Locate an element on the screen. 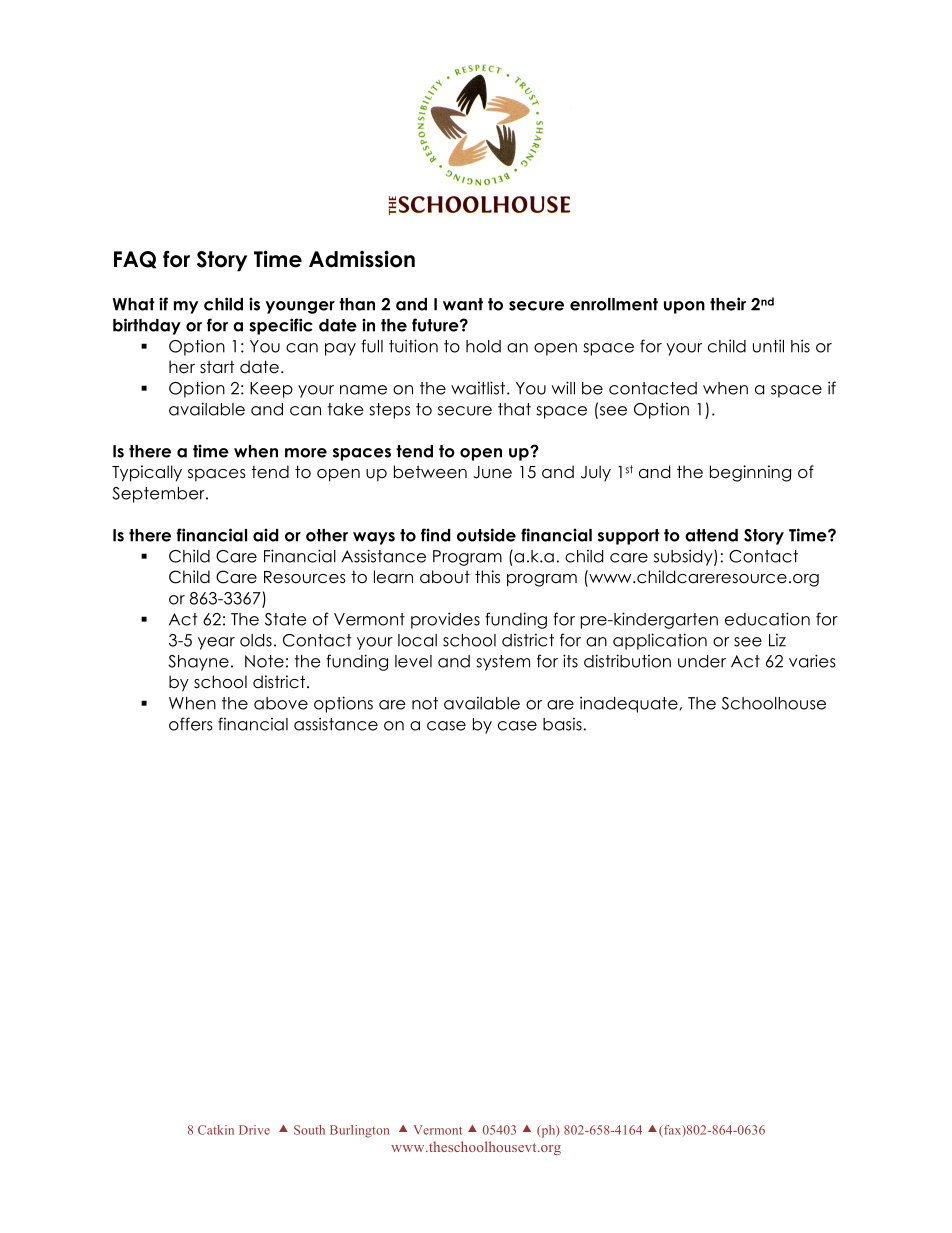 The width and height of the screenshot is (952, 1233). under is located at coordinates (702, 661).
